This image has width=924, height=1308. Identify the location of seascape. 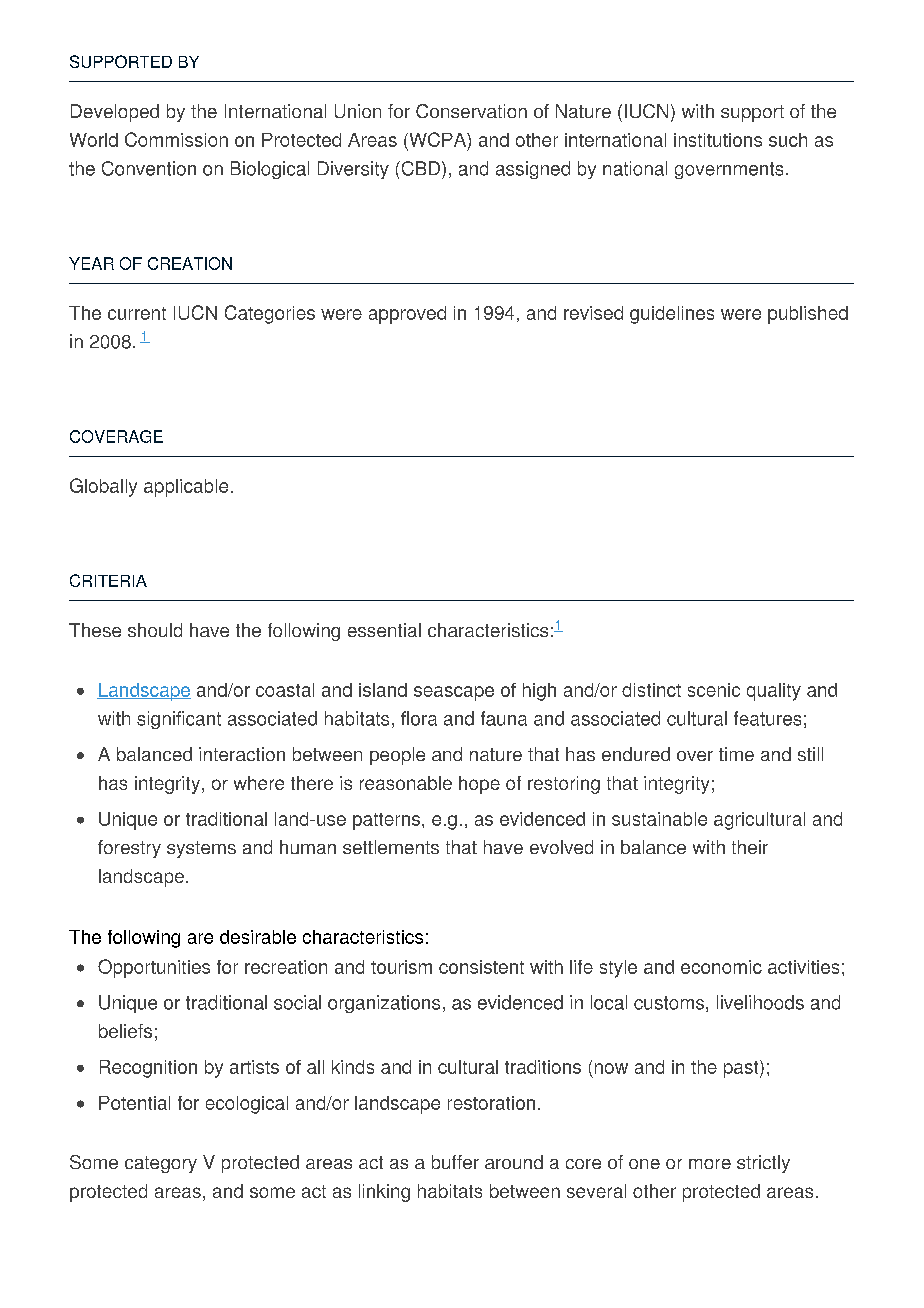
(454, 693).
